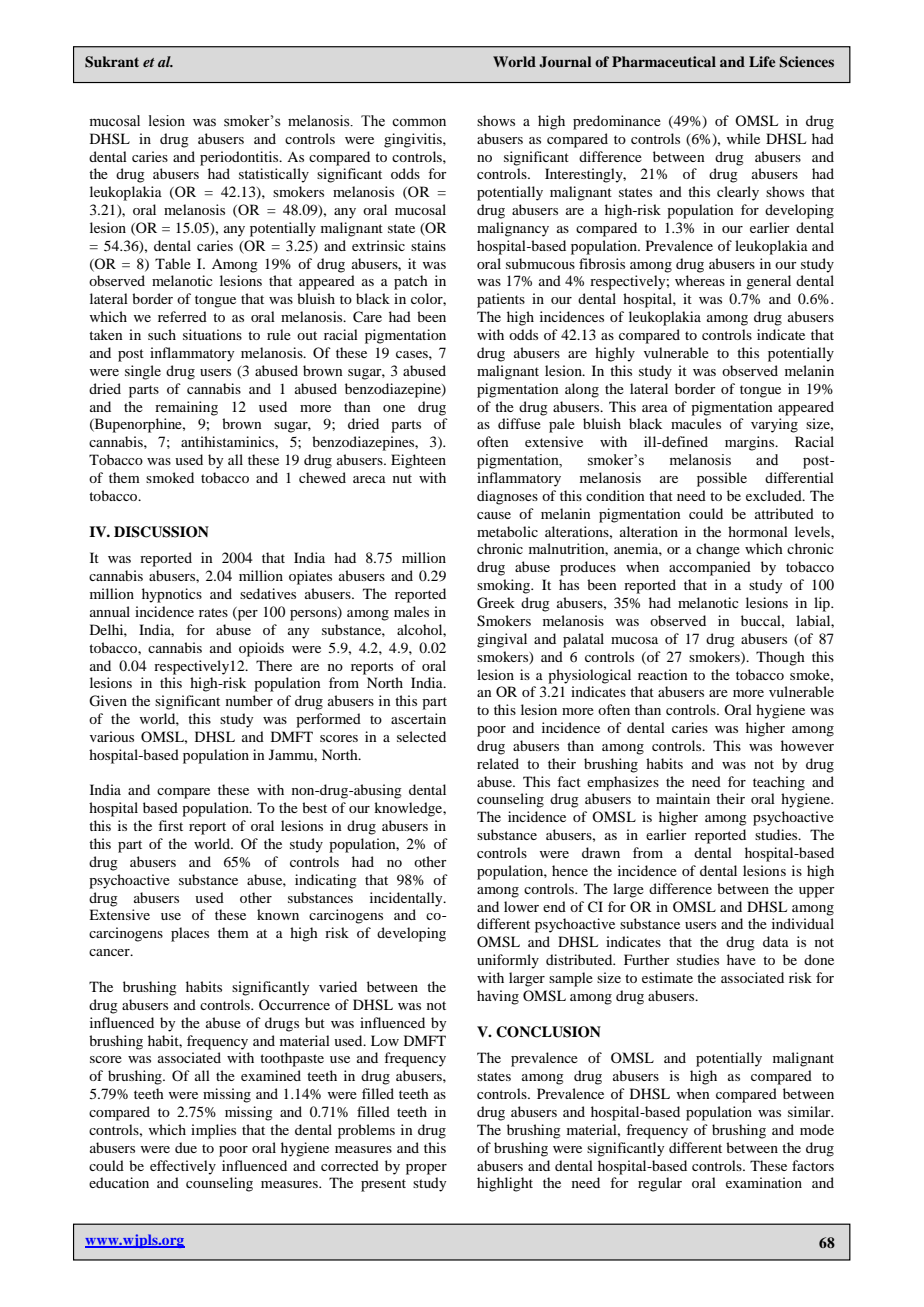  Describe the element at coordinates (764, 1182) in the document. I see `examination` at that location.
